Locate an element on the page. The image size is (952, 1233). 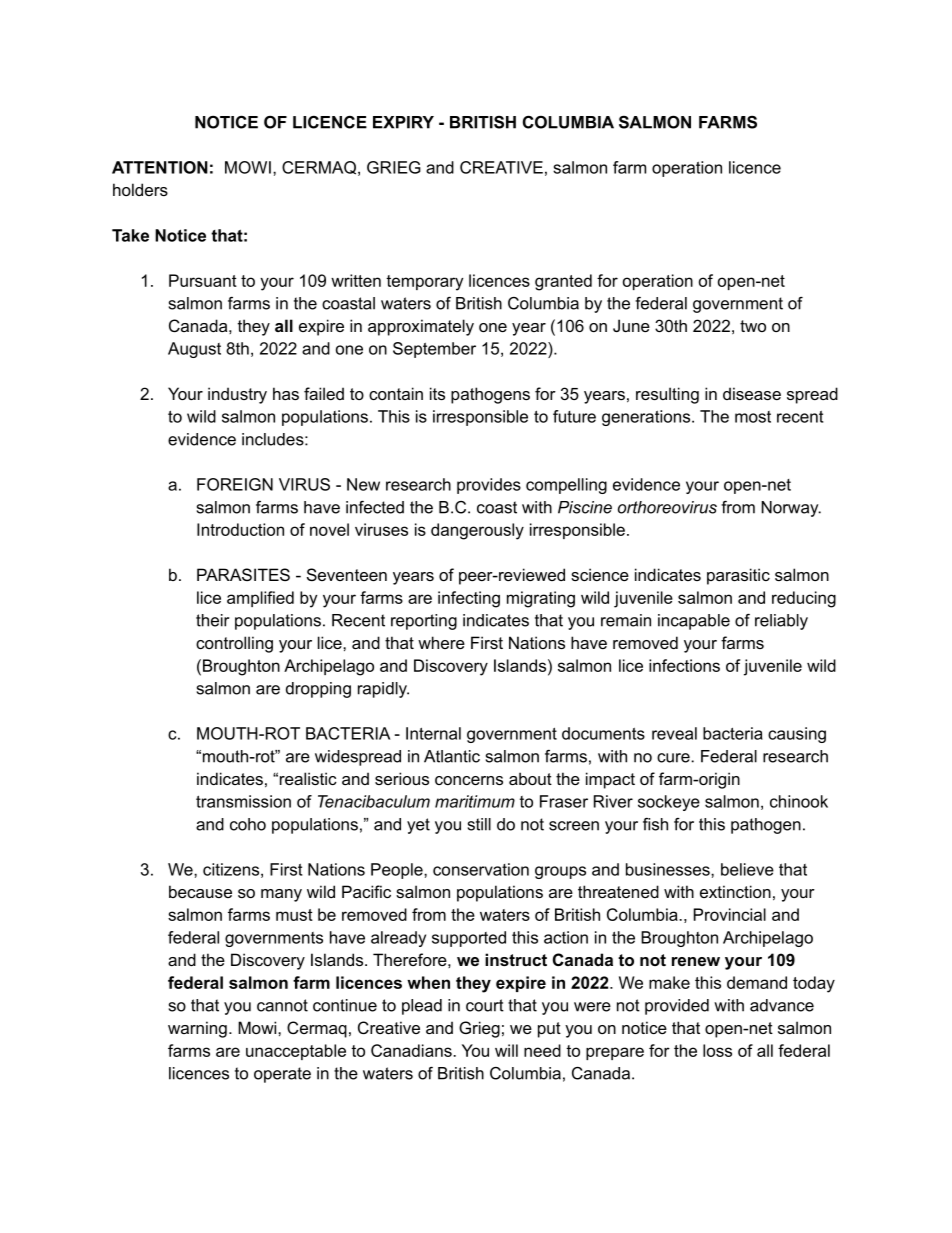
ATTENTION is located at coordinates (160, 167).
